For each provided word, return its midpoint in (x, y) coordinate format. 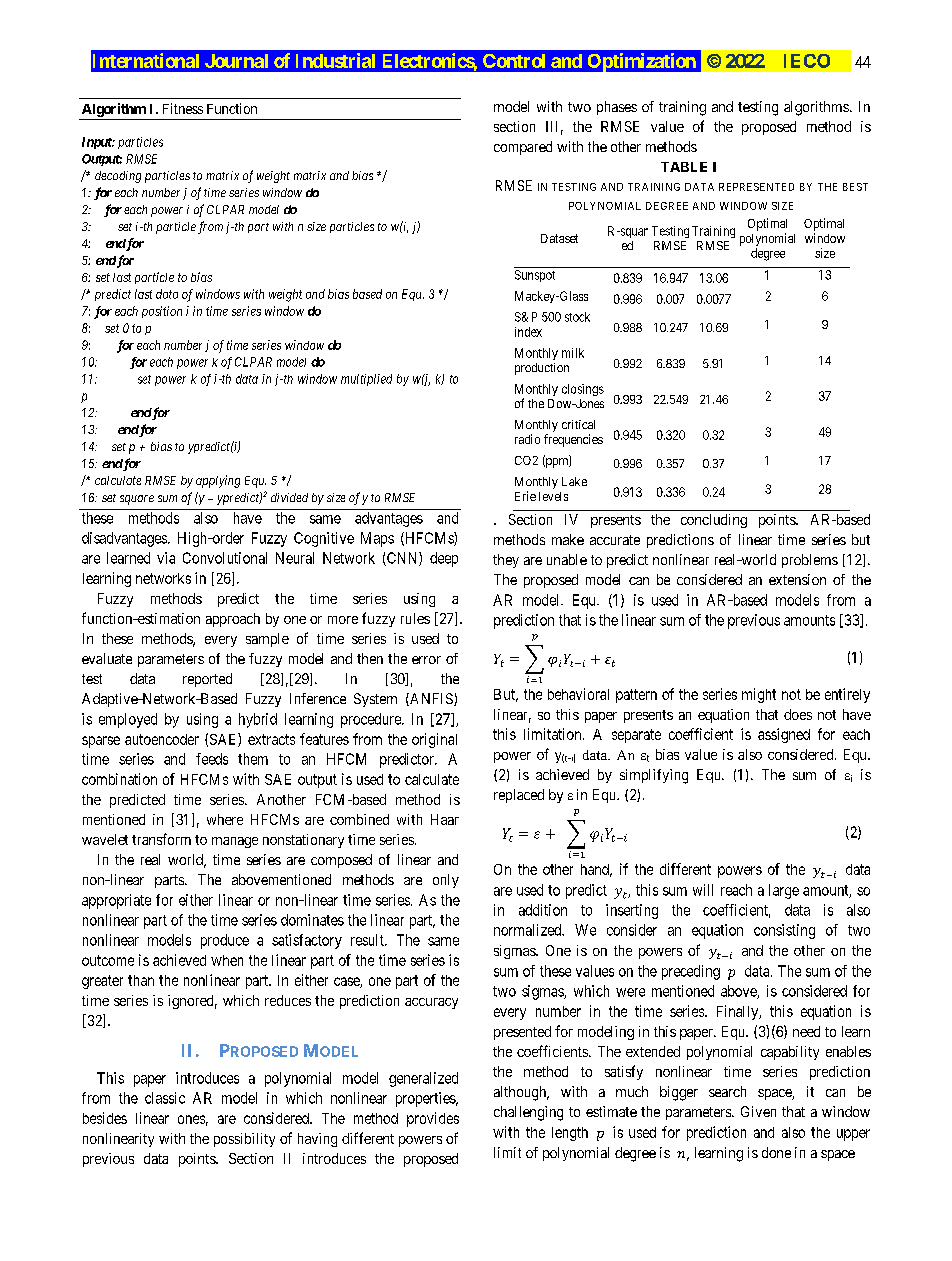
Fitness (183, 108)
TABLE (684, 167)
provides (433, 1119)
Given (758, 1111)
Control (514, 61)
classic (165, 1098)
